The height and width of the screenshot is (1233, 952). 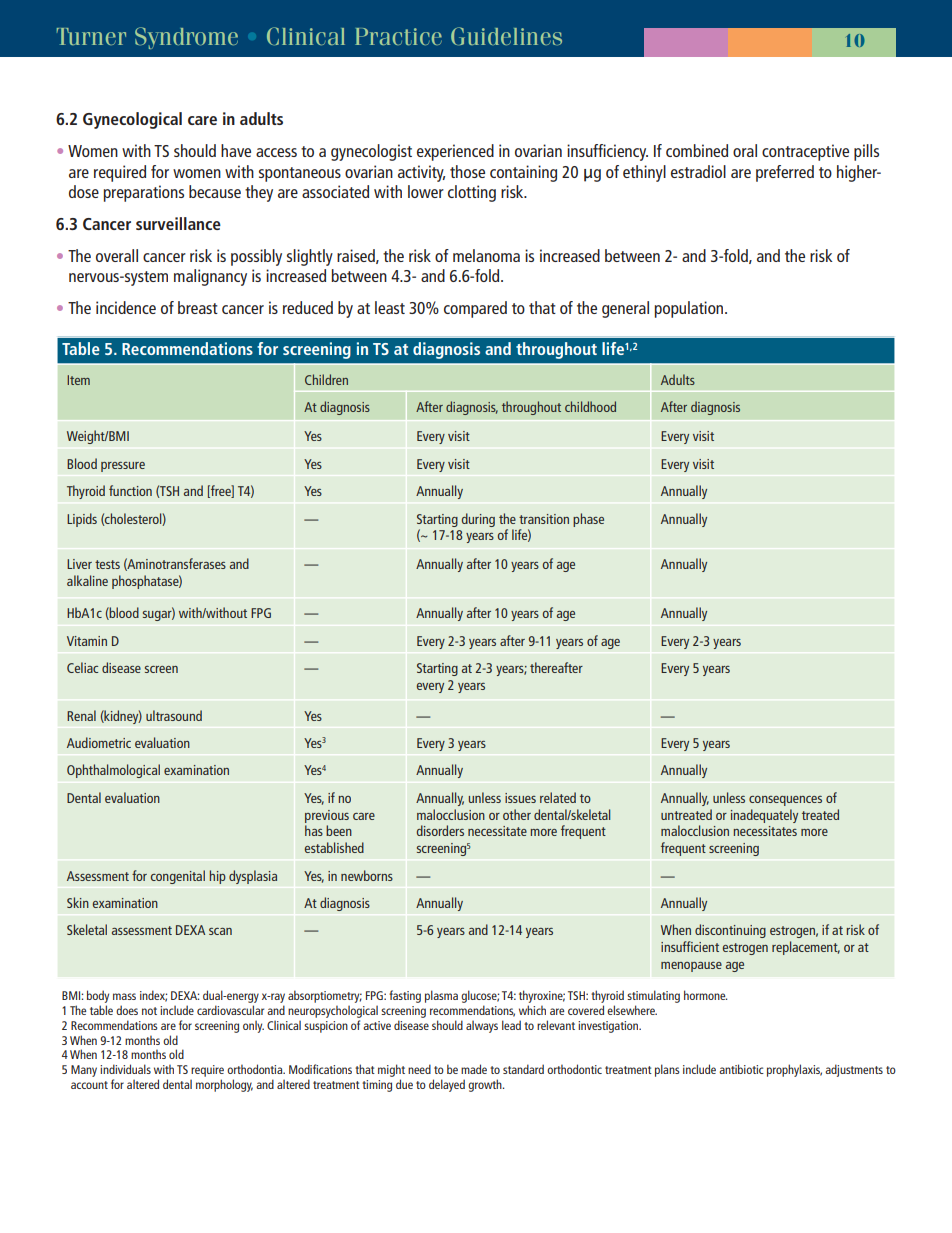 What do you see at coordinates (588, 520) in the screenshot?
I see `phase` at bounding box center [588, 520].
